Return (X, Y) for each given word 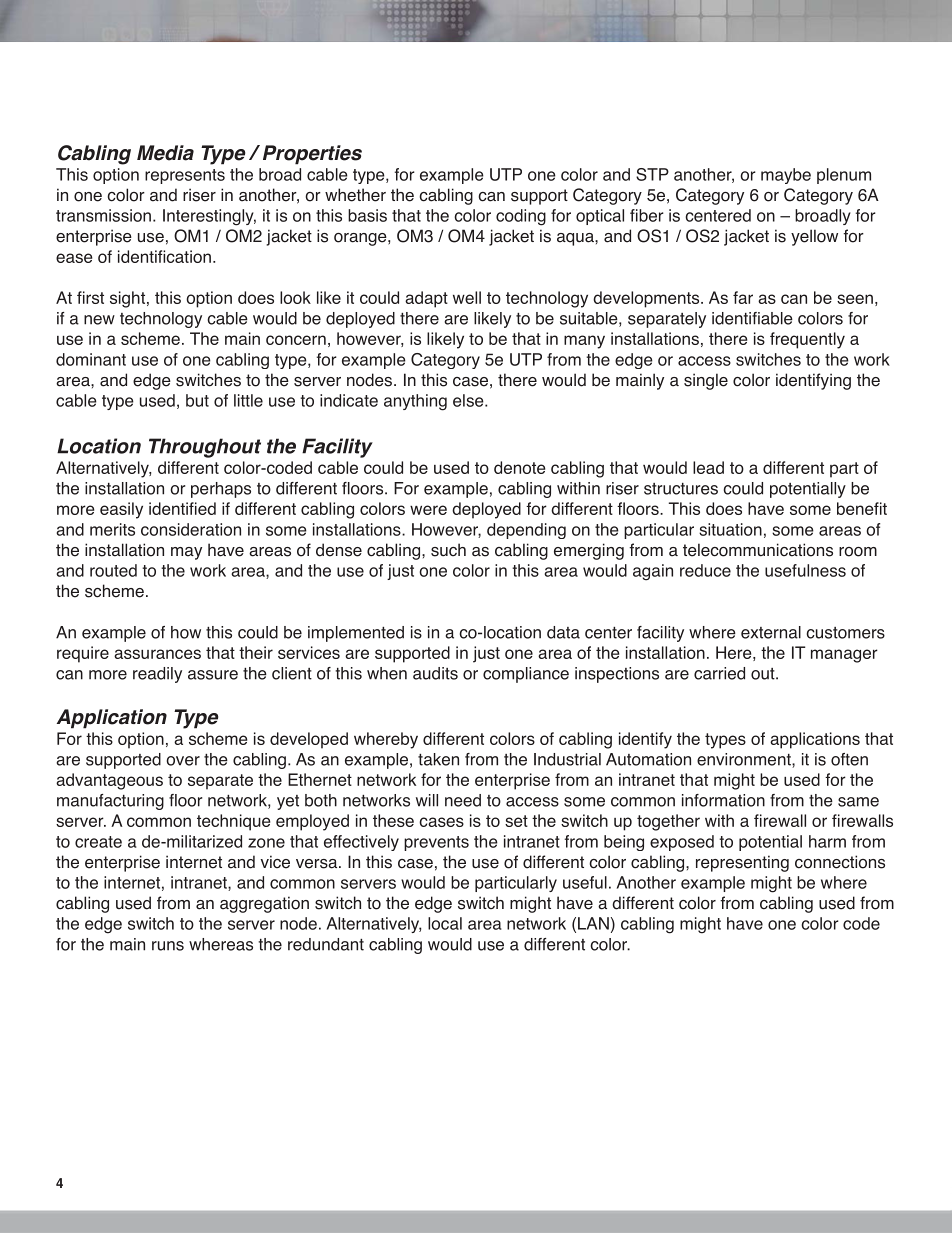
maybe (786, 176)
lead (708, 467)
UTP (506, 174)
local (445, 923)
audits (435, 673)
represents (185, 176)
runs (168, 946)
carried (719, 673)
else (469, 400)
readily (157, 675)
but (197, 400)
